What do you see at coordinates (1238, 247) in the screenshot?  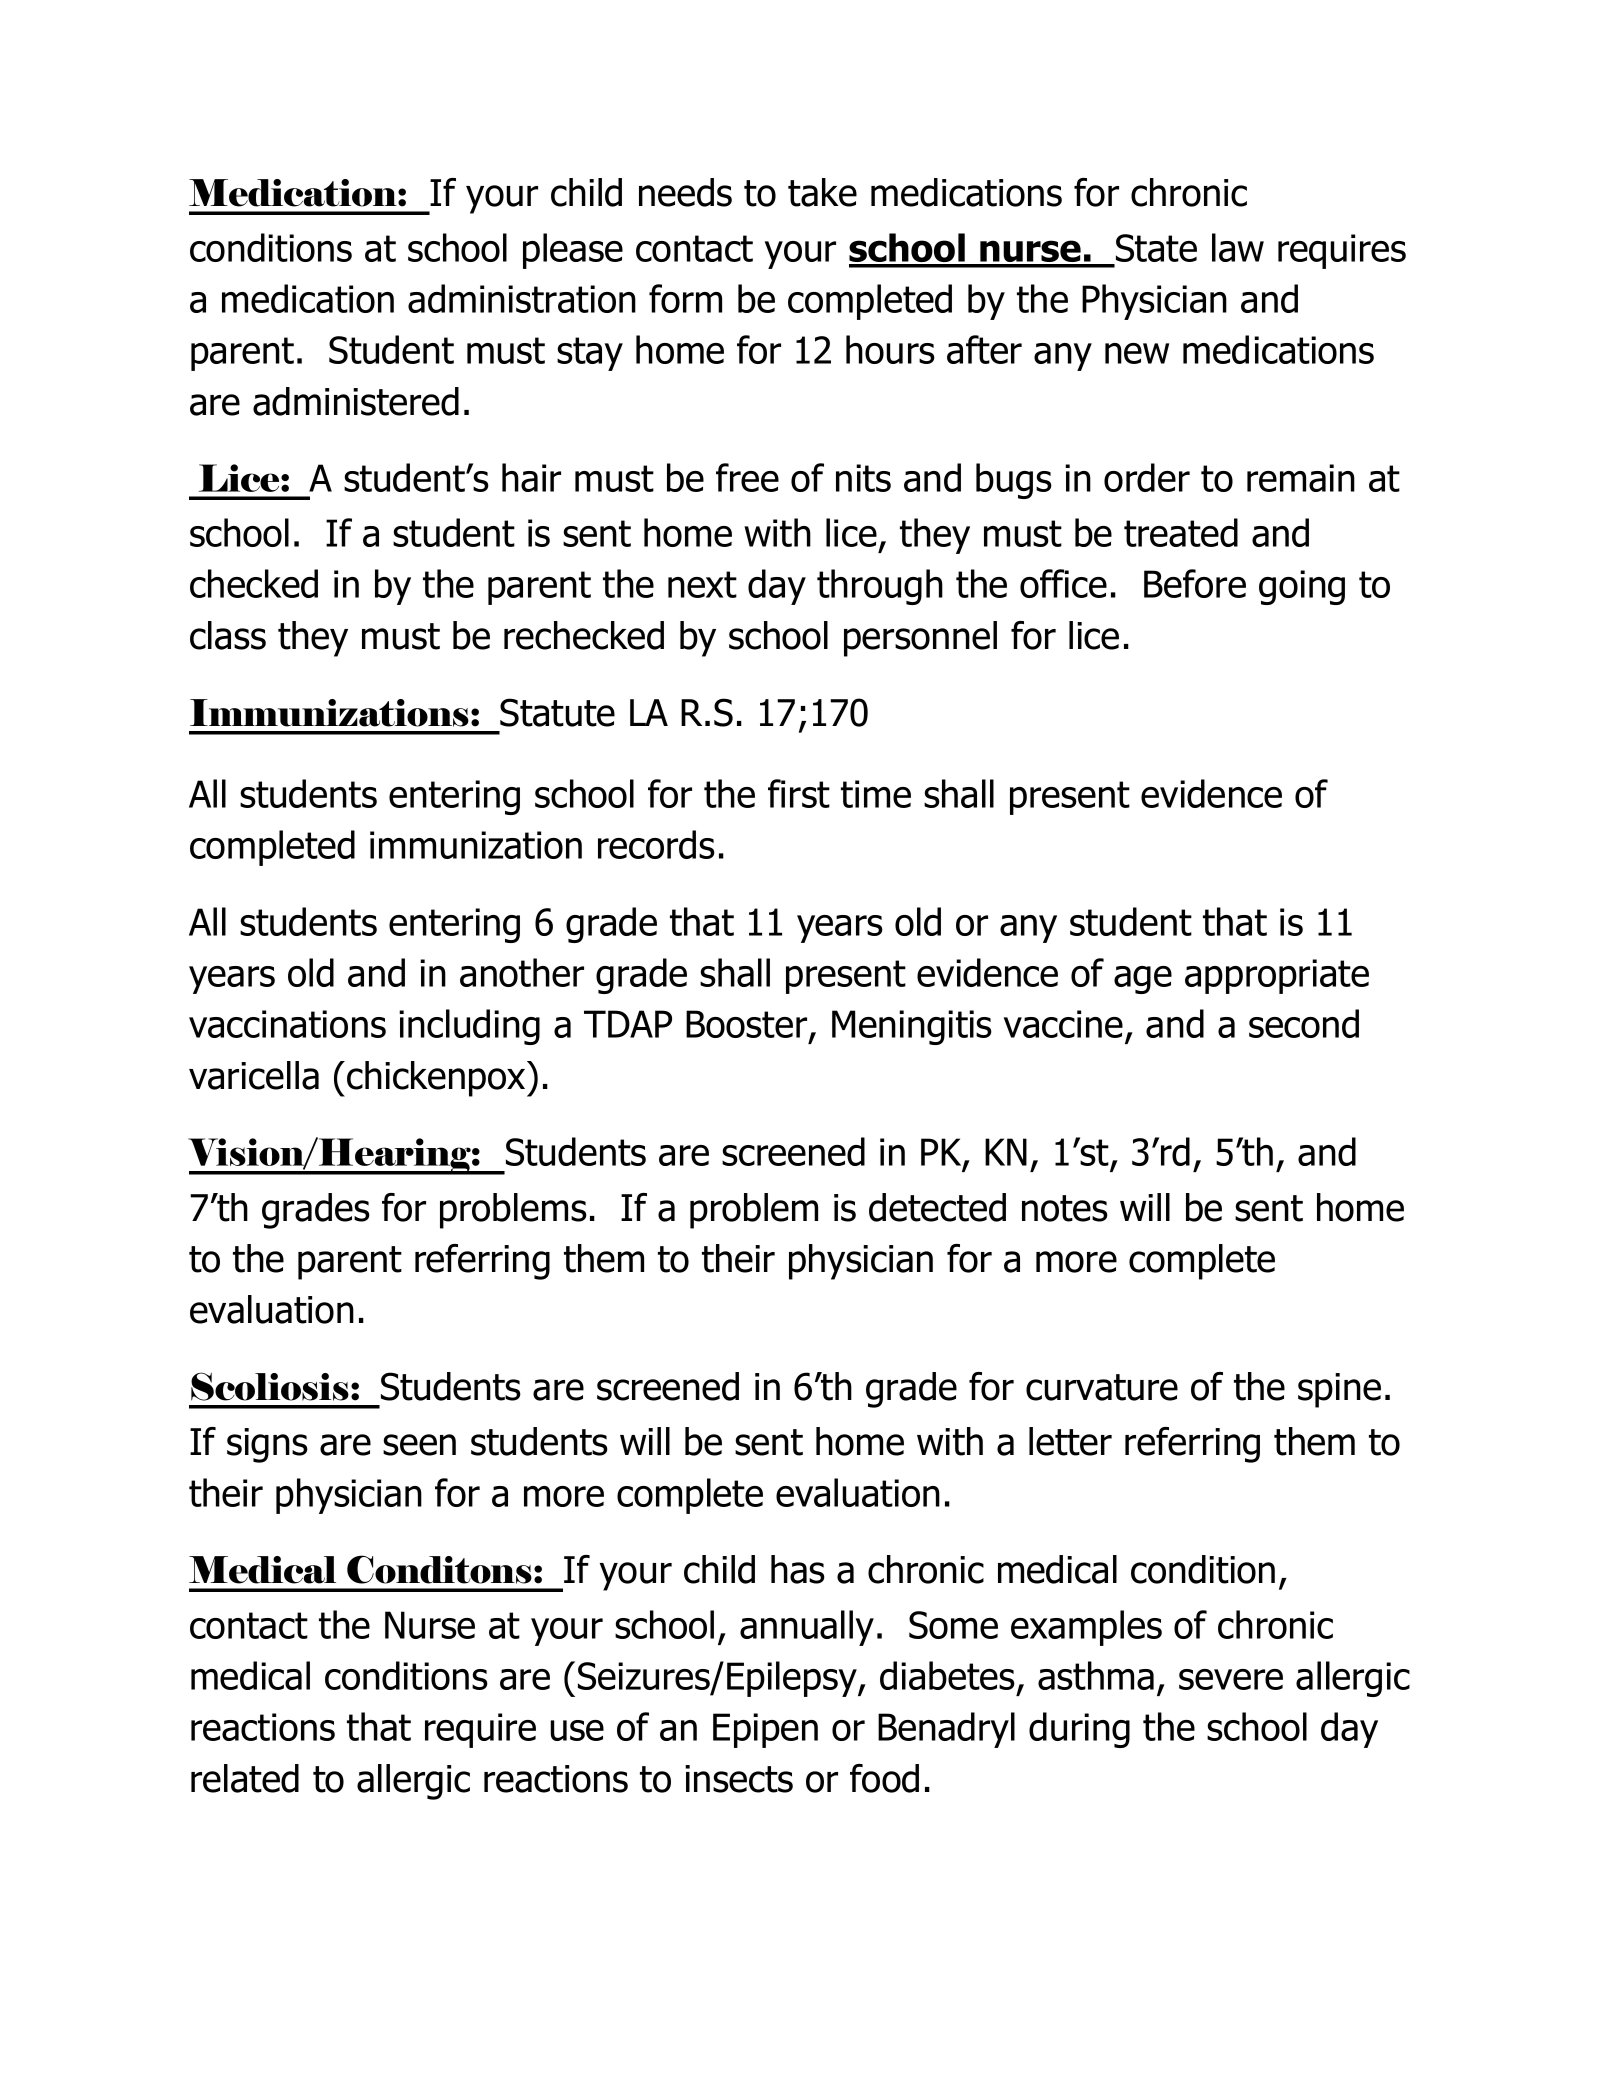 I see `law` at bounding box center [1238, 247].
